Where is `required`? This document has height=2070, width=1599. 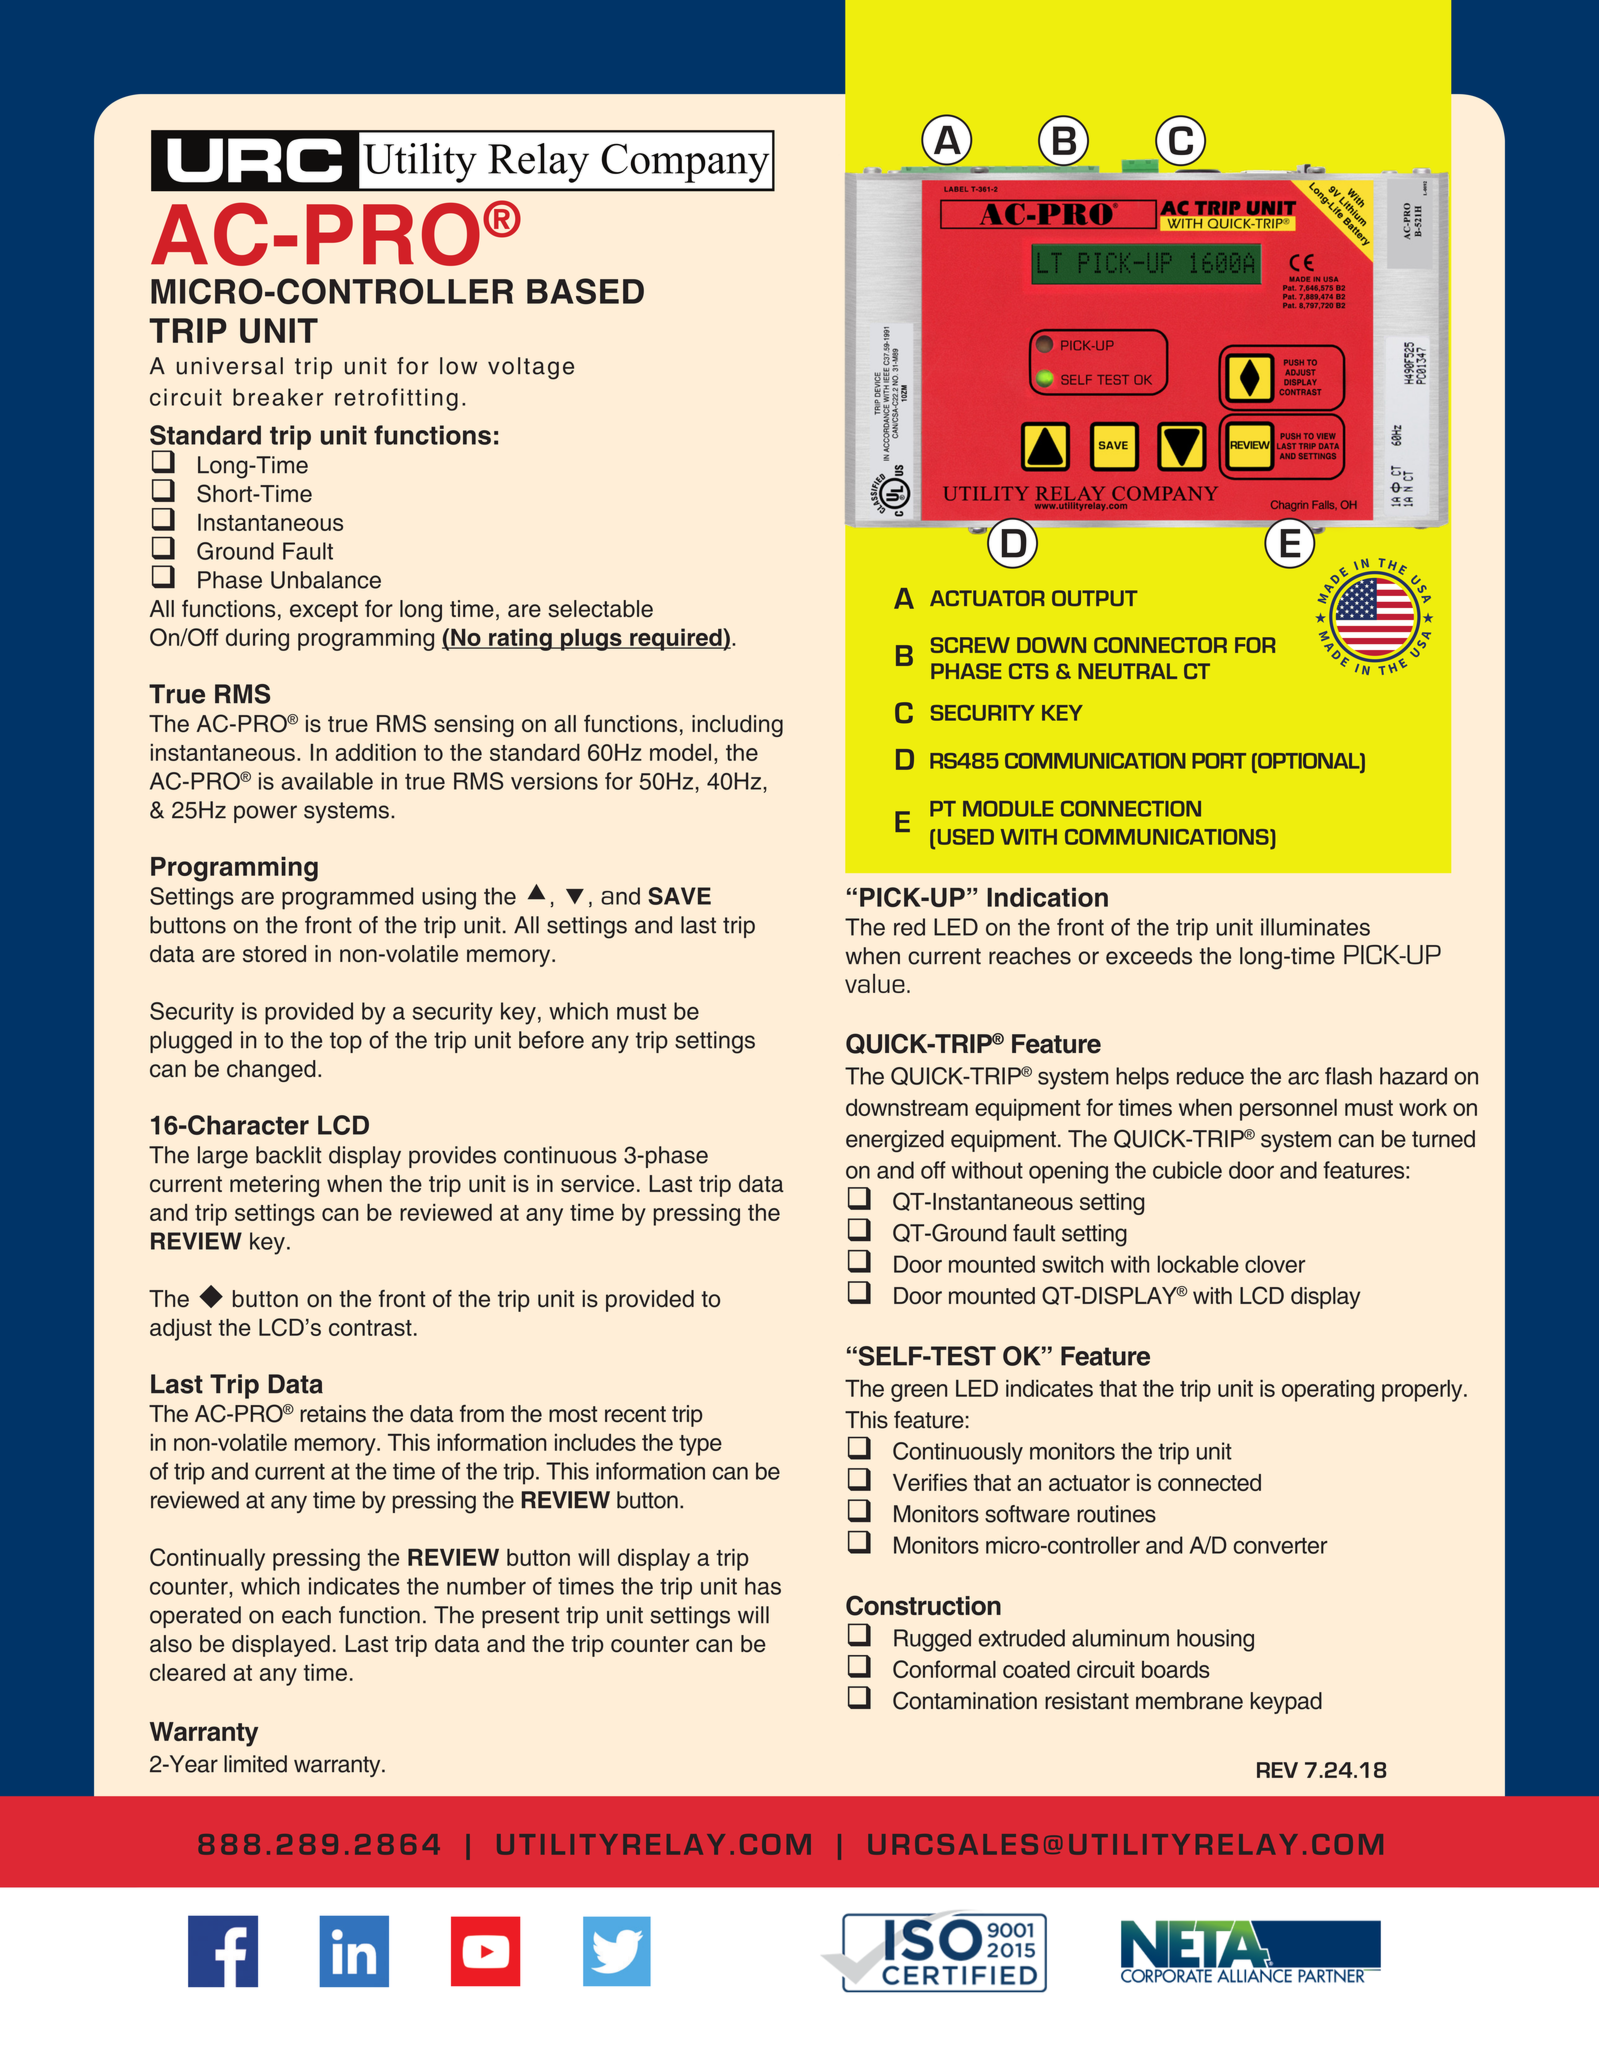
required is located at coordinates (676, 639).
